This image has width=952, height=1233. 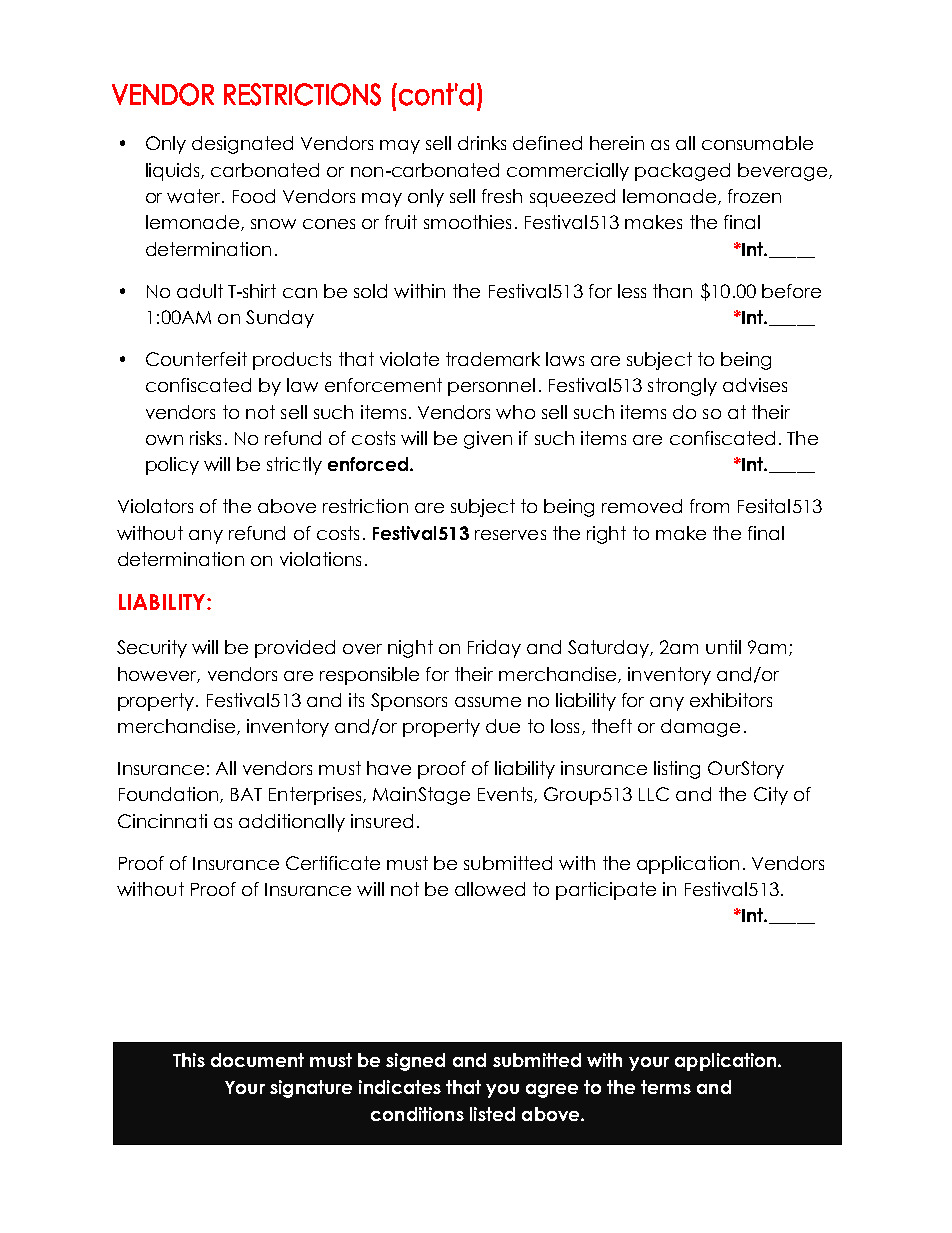 What do you see at coordinates (494, 649) in the image?
I see `Friday` at bounding box center [494, 649].
